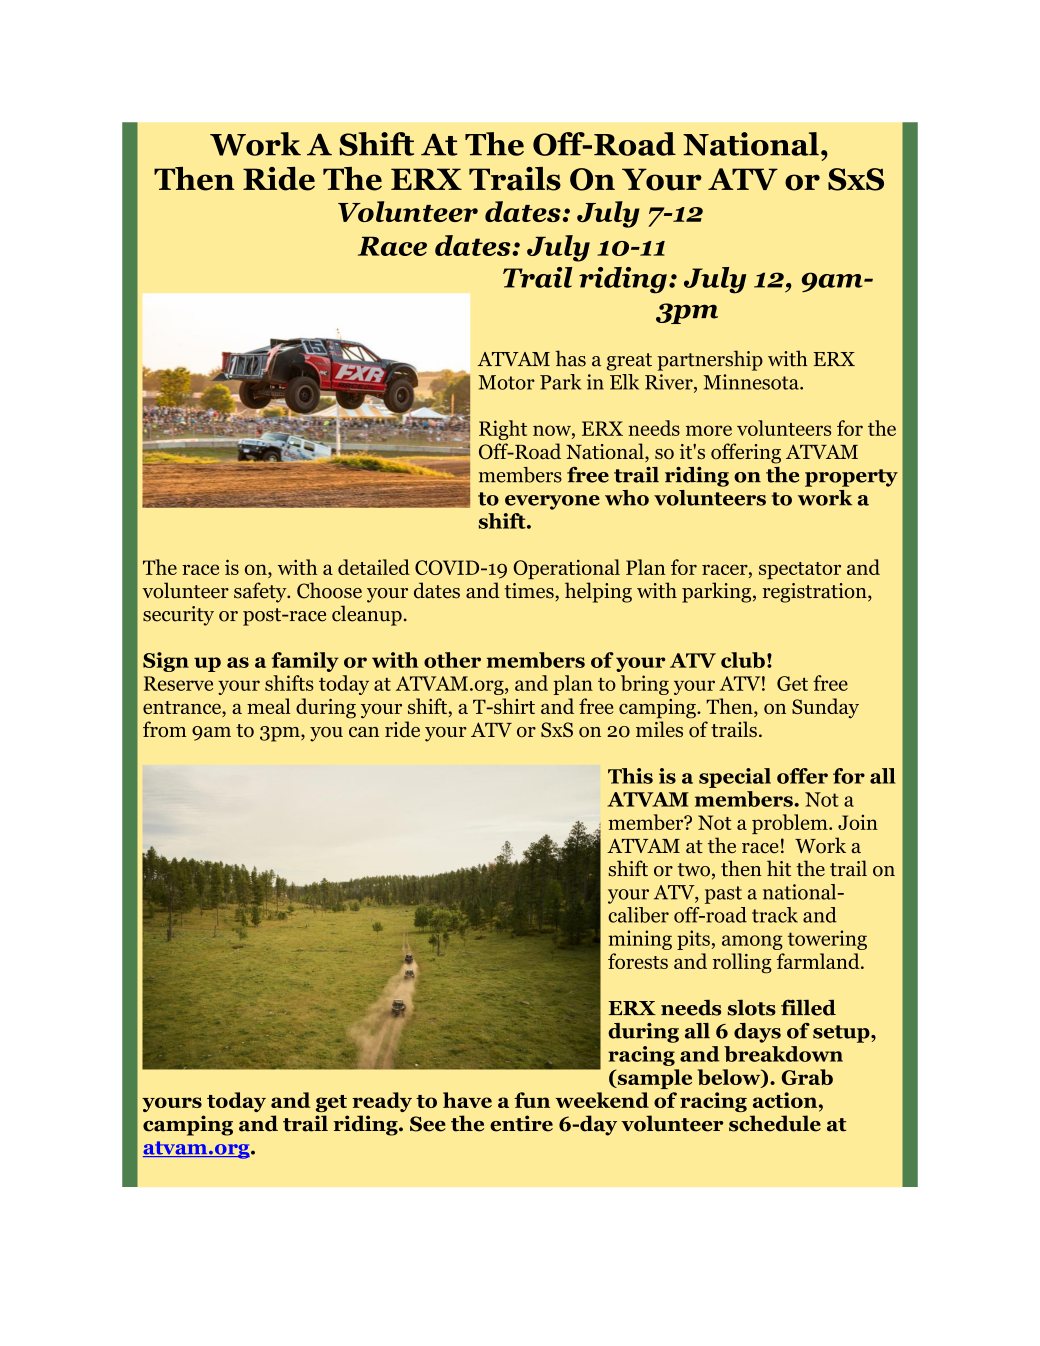 The image size is (1040, 1346). Describe the element at coordinates (743, 660) in the document. I see `club` at that location.
